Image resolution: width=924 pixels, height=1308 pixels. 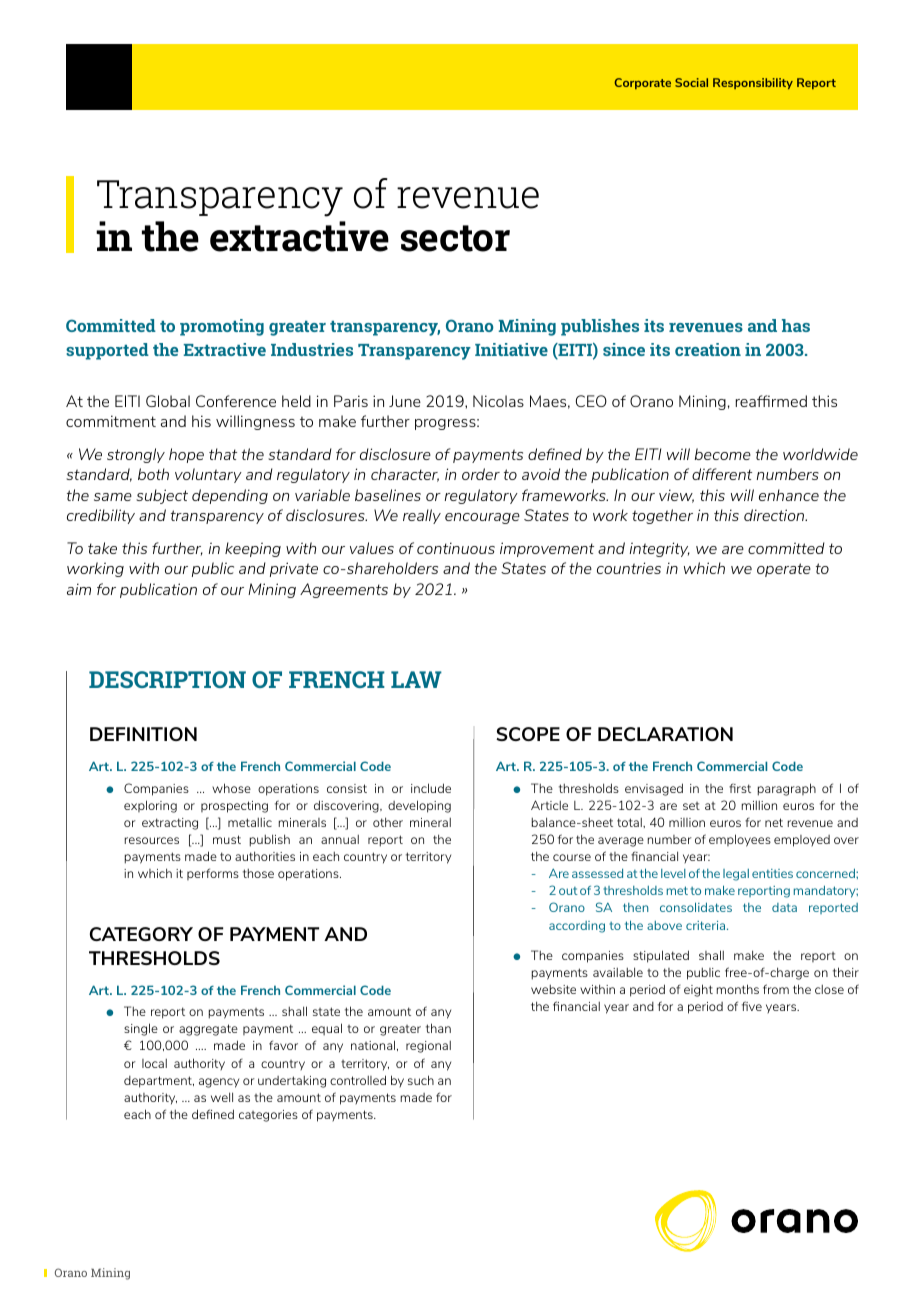 What do you see at coordinates (642, 83) in the image?
I see `Corporate` at bounding box center [642, 83].
